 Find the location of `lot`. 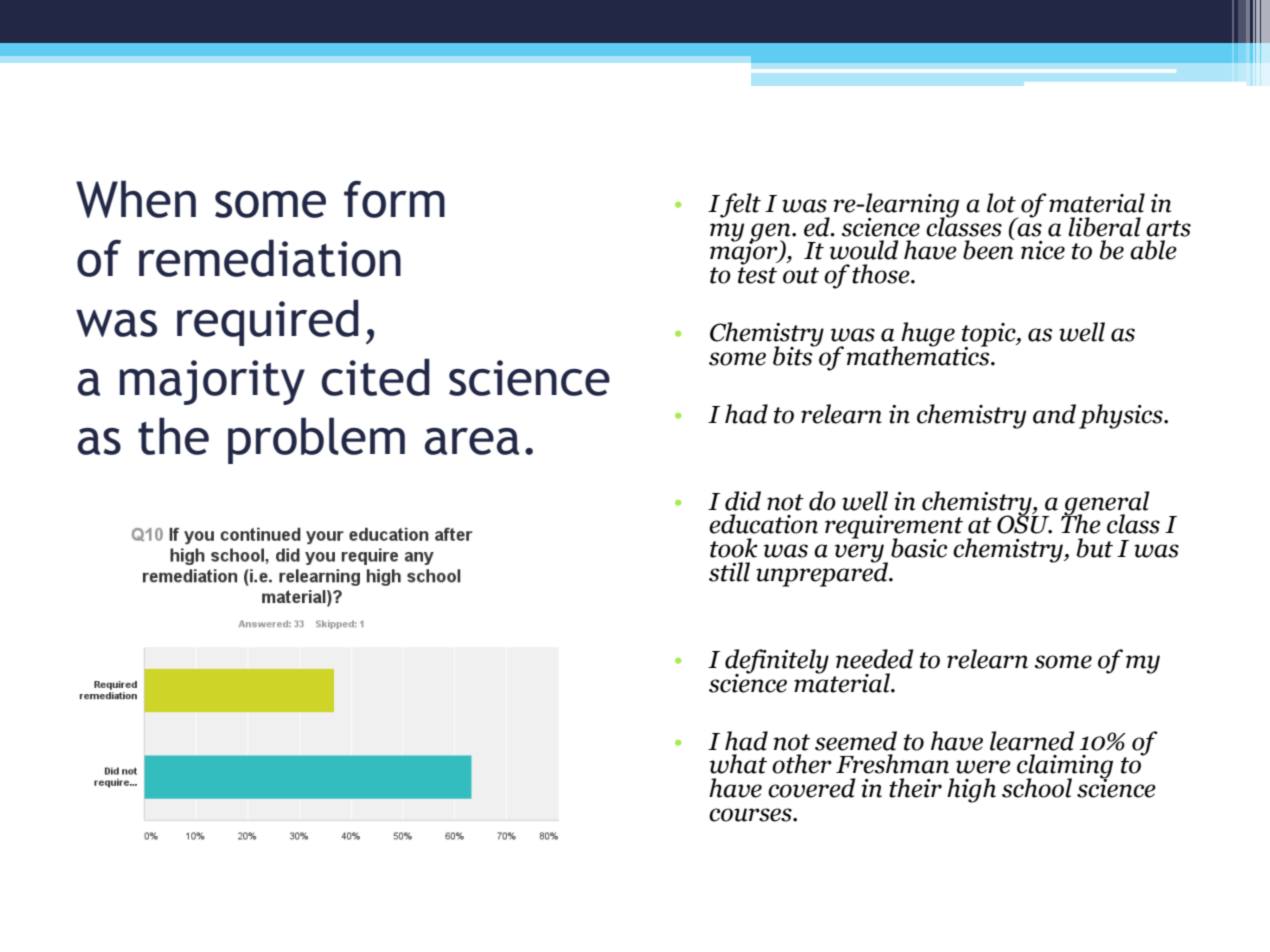

lot is located at coordinates (1001, 203).
